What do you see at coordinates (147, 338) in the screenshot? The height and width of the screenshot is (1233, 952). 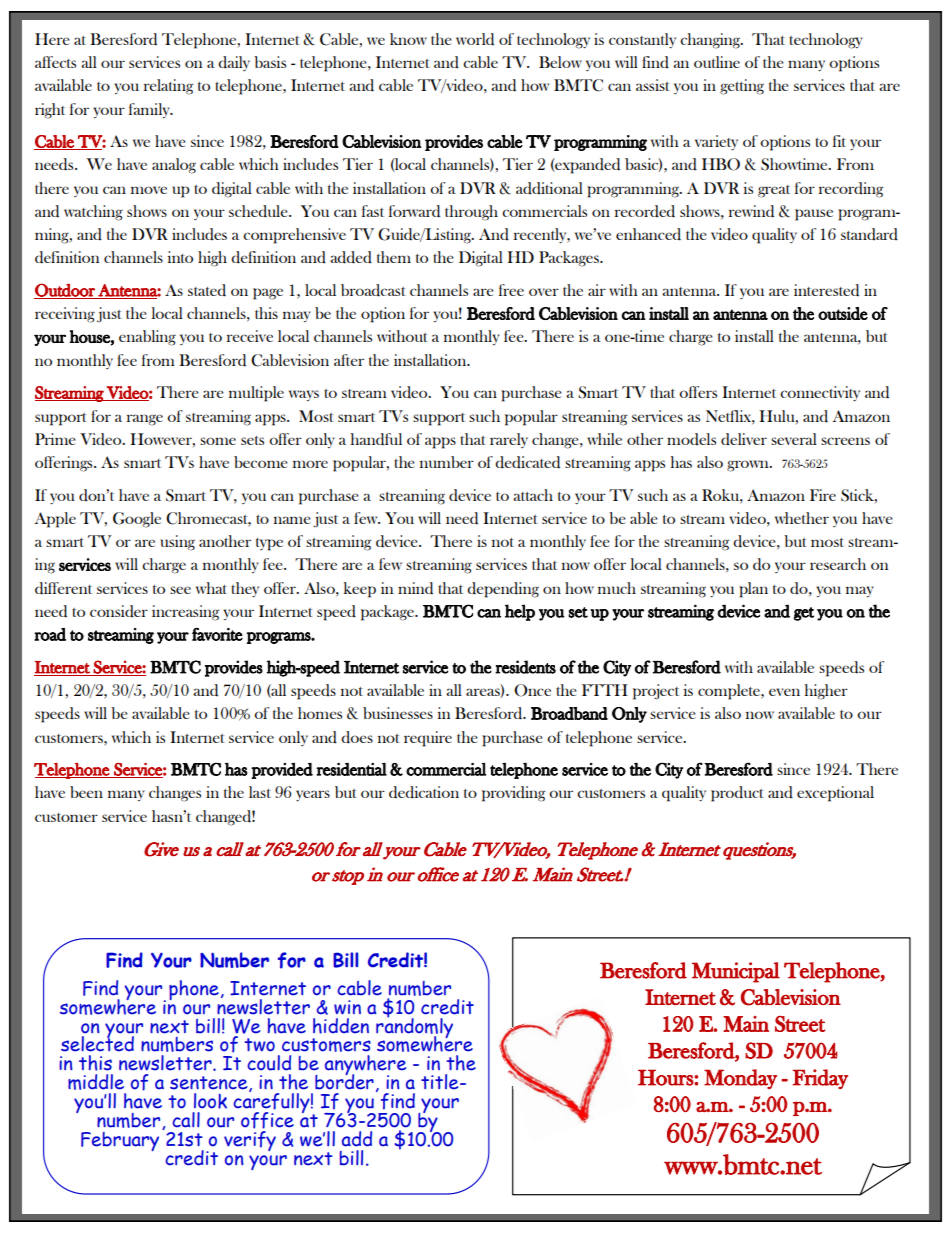 I see `enabling` at bounding box center [147, 338].
